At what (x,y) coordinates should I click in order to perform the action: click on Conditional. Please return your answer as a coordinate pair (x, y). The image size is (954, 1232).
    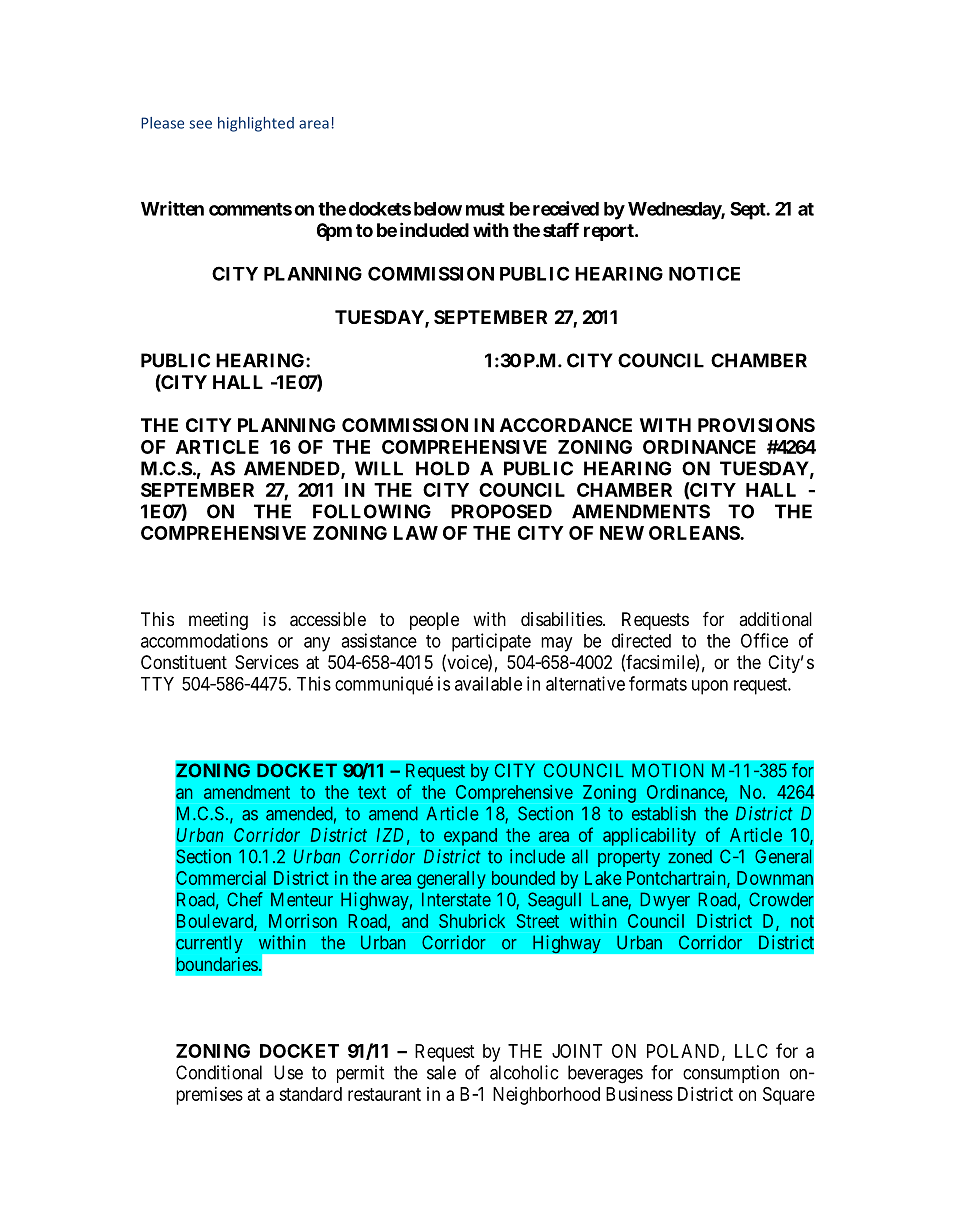
    Looking at the image, I should click on (219, 1072).
